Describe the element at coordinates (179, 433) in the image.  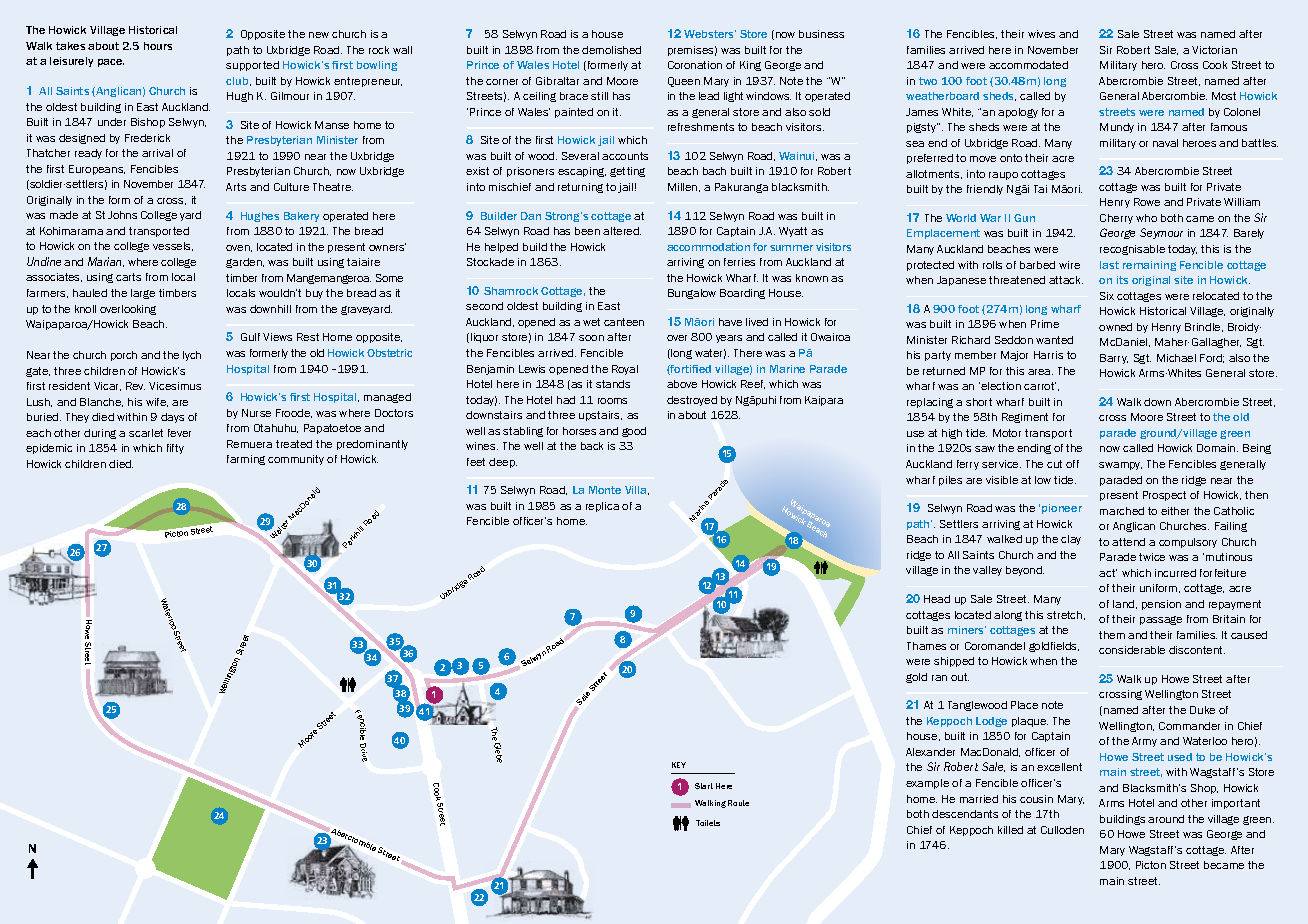
I see `fever` at that location.
